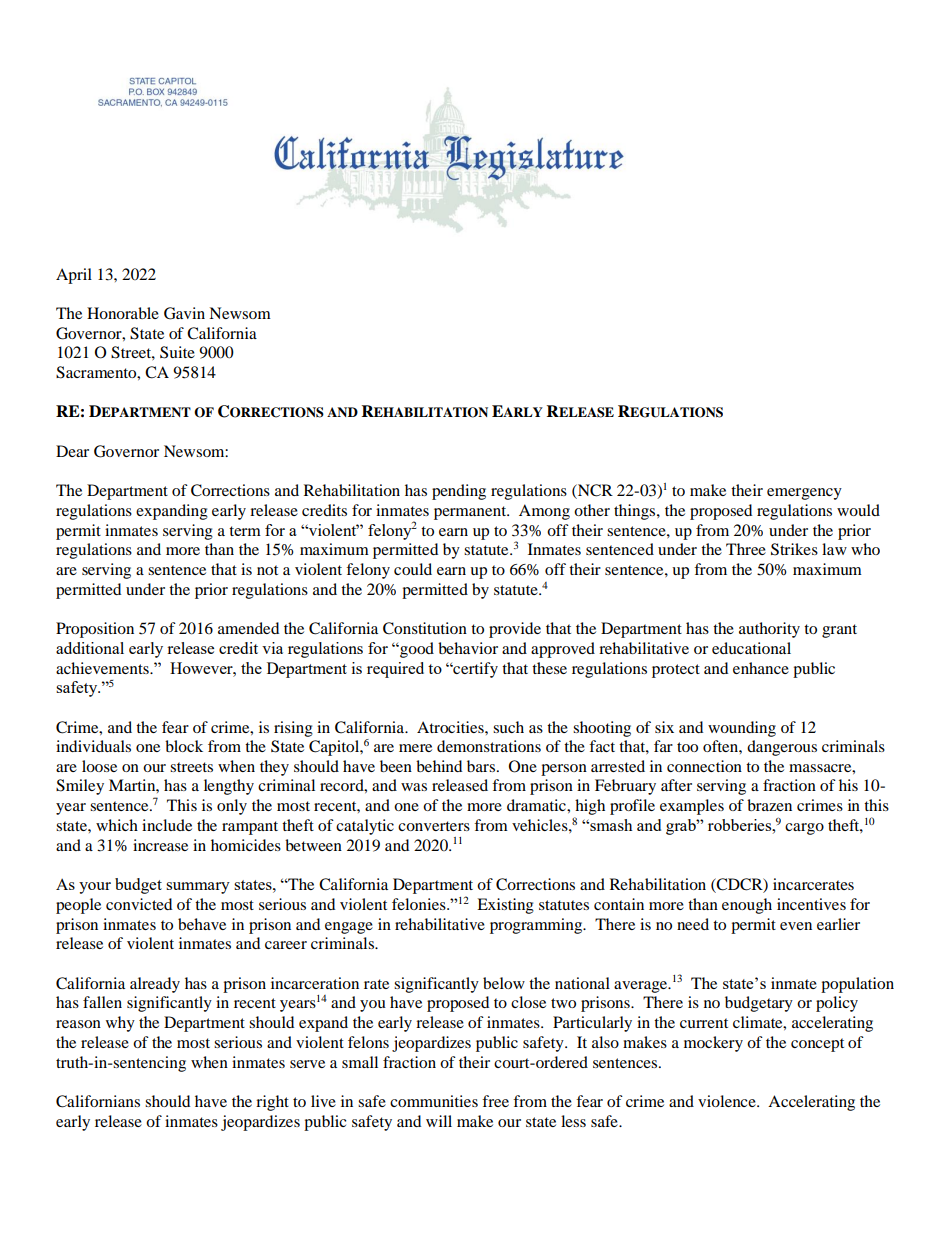 The image size is (952, 1233). What do you see at coordinates (505, 906) in the image?
I see `Existing` at bounding box center [505, 906].
